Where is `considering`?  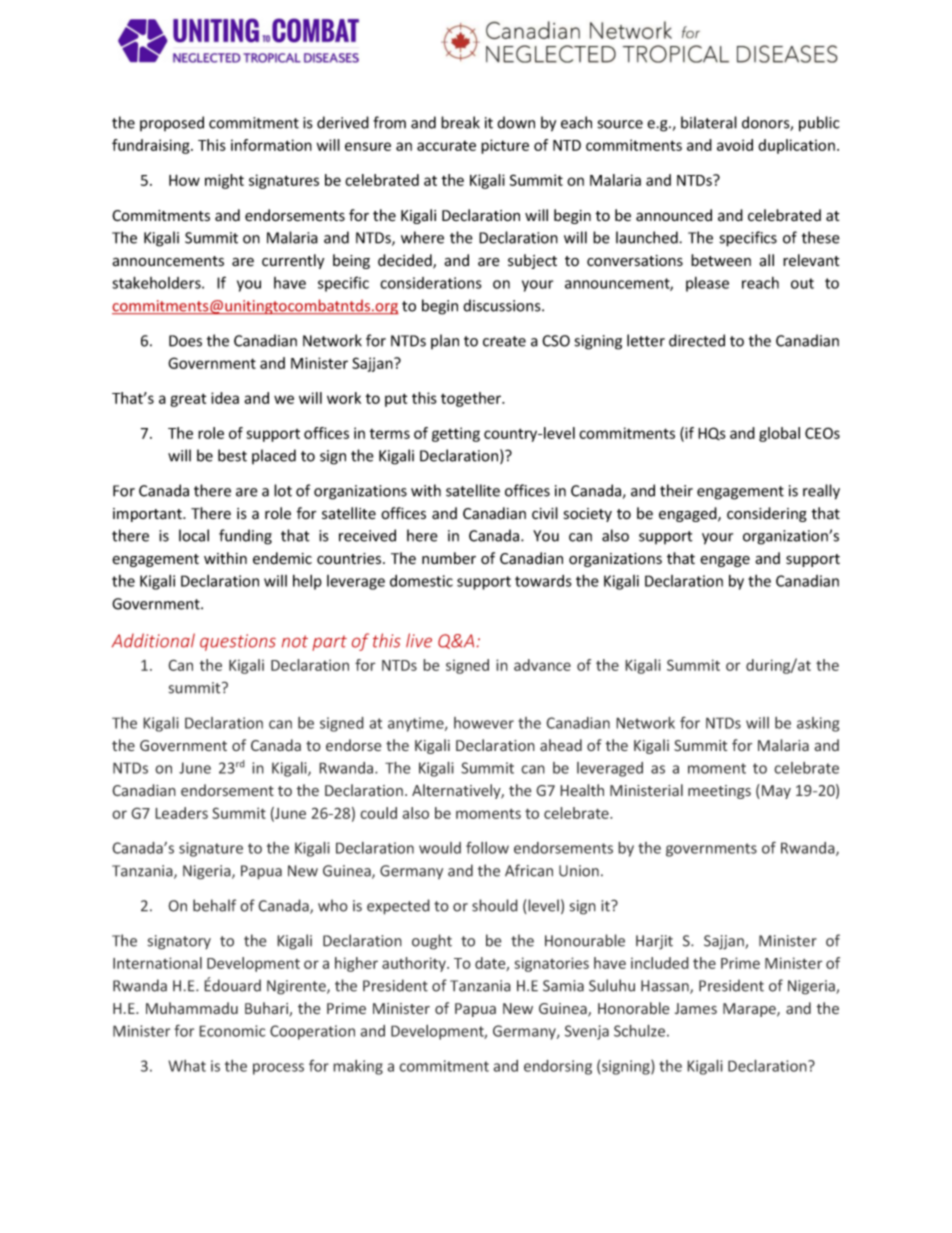
considering is located at coordinates (767, 514).
